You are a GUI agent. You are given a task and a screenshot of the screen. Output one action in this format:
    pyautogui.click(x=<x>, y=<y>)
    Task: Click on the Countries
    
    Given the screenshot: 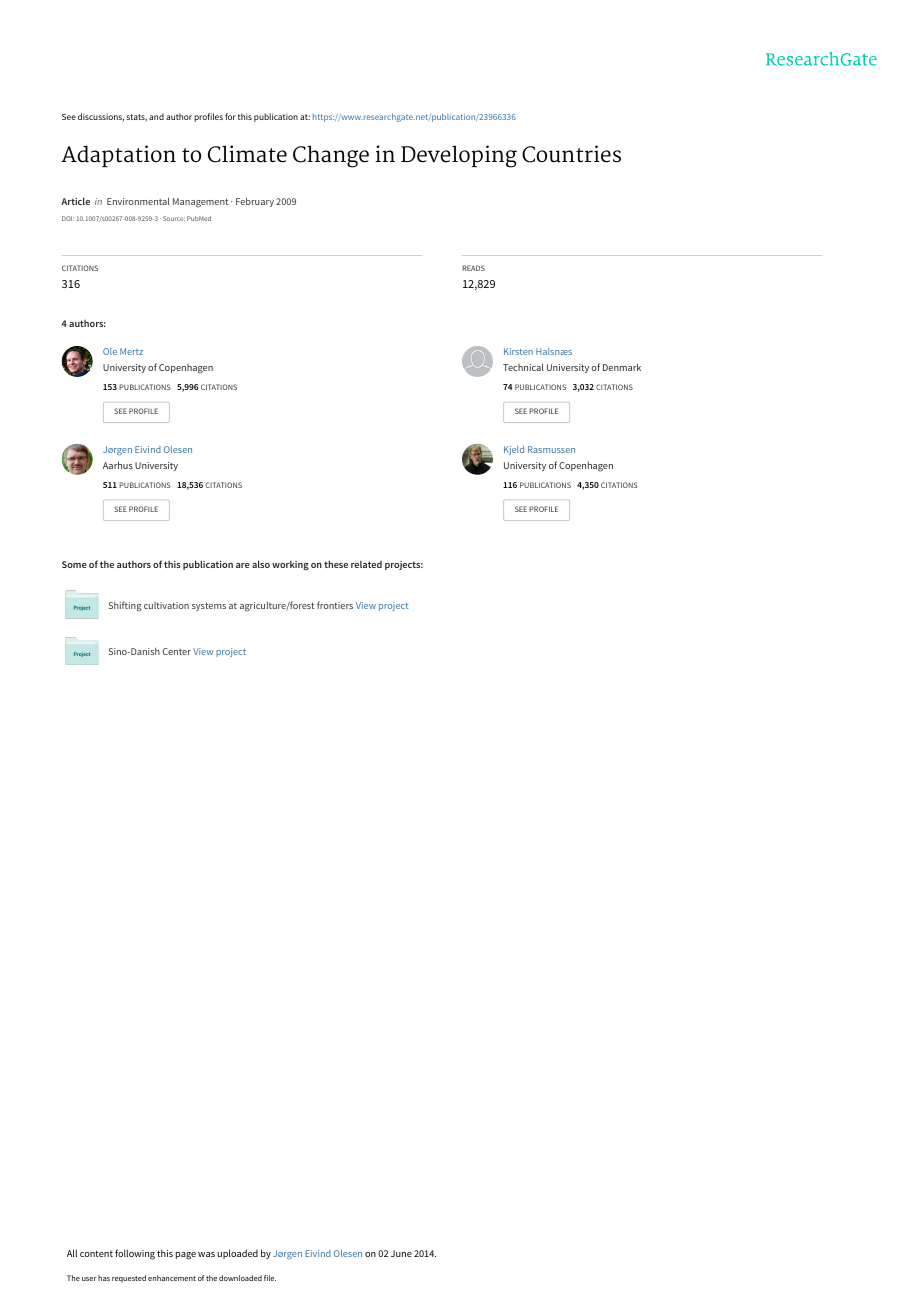 What is the action you would take?
    pyautogui.click(x=571, y=154)
